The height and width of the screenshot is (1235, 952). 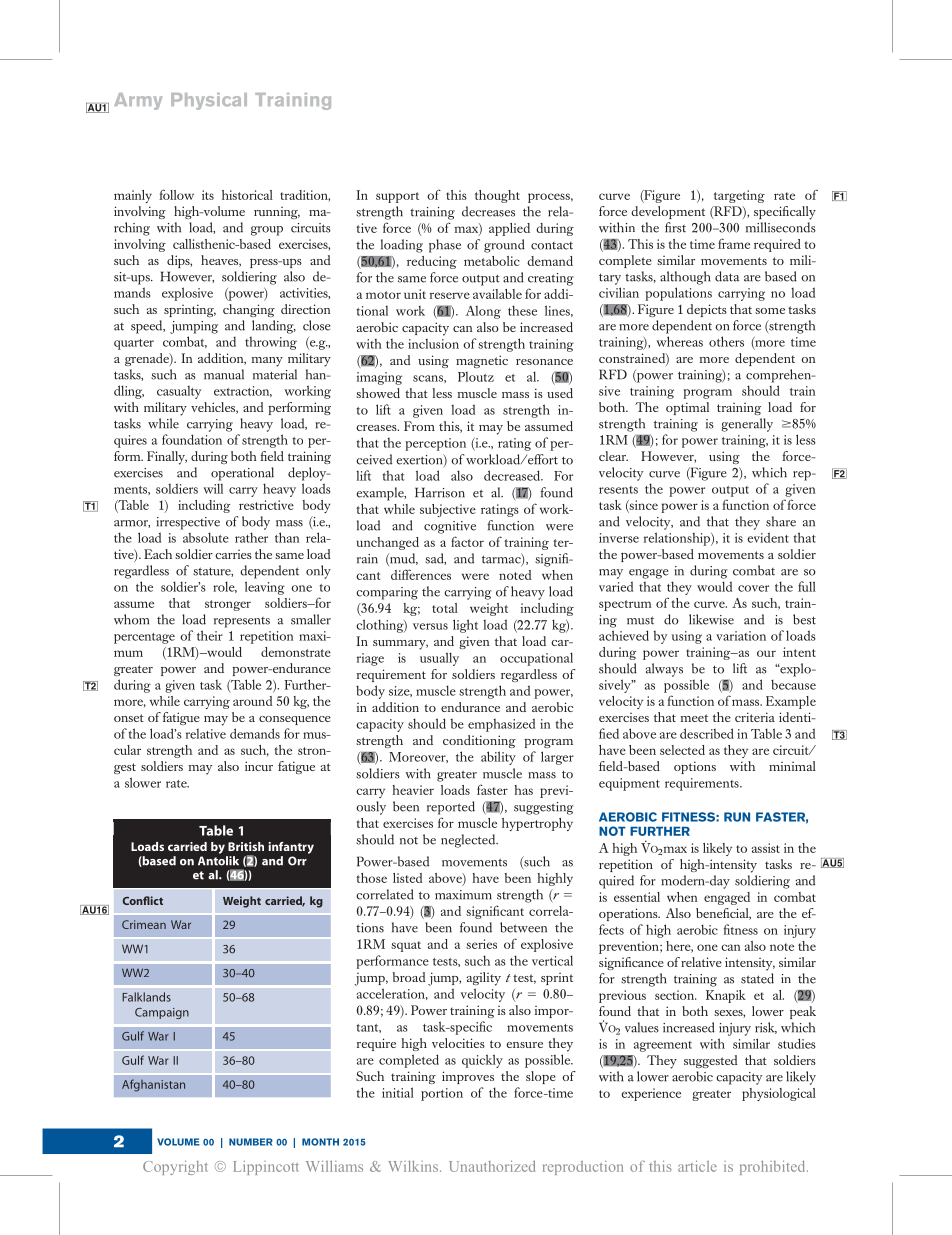 What do you see at coordinates (739, 196) in the screenshot?
I see `targeting` at bounding box center [739, 196].
